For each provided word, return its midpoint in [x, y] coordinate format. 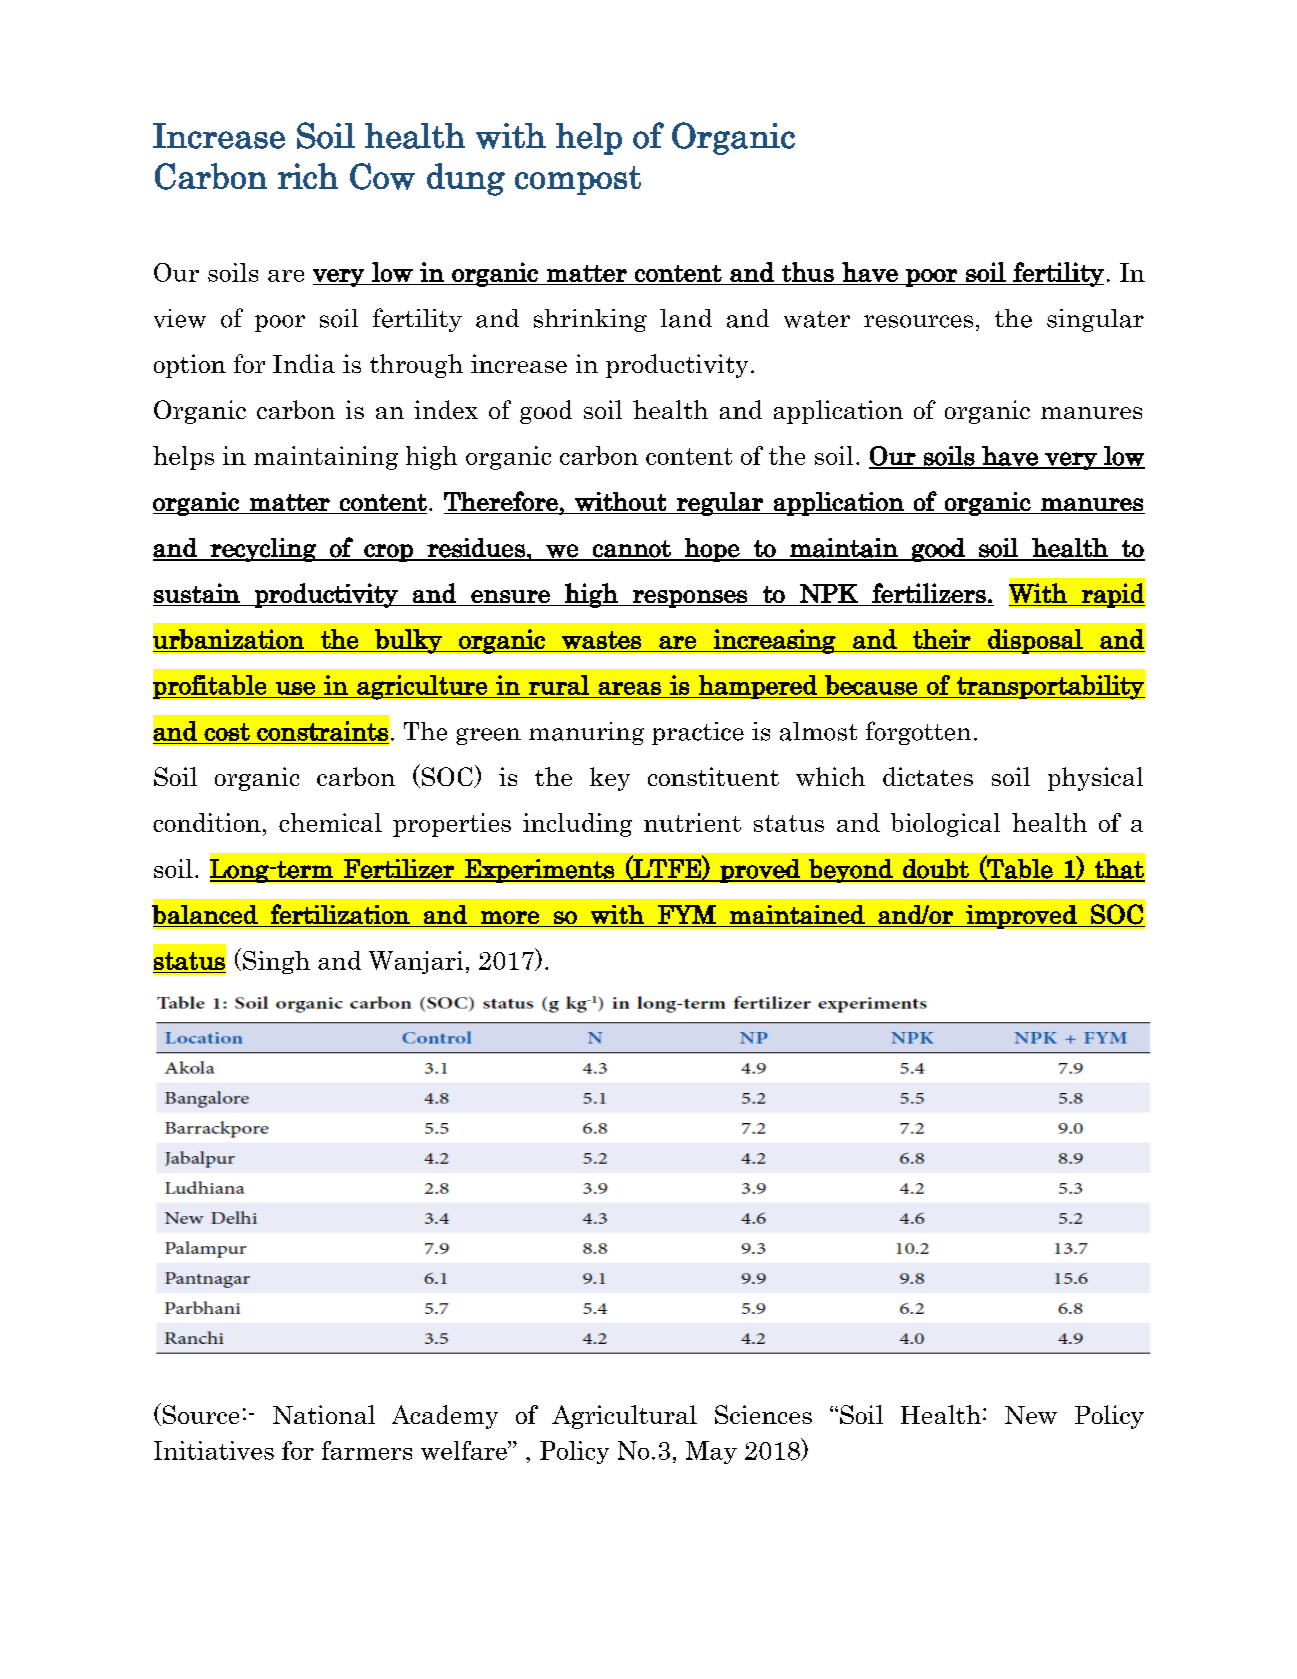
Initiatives [214, 1450]
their [942, 639]
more [510, 917]
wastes [601, 640]
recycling [263, 550]
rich [308, 176]
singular [1095, 320]
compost [578, 180]
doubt [936, 870]
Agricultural [624, 1417]
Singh [276, 962]
